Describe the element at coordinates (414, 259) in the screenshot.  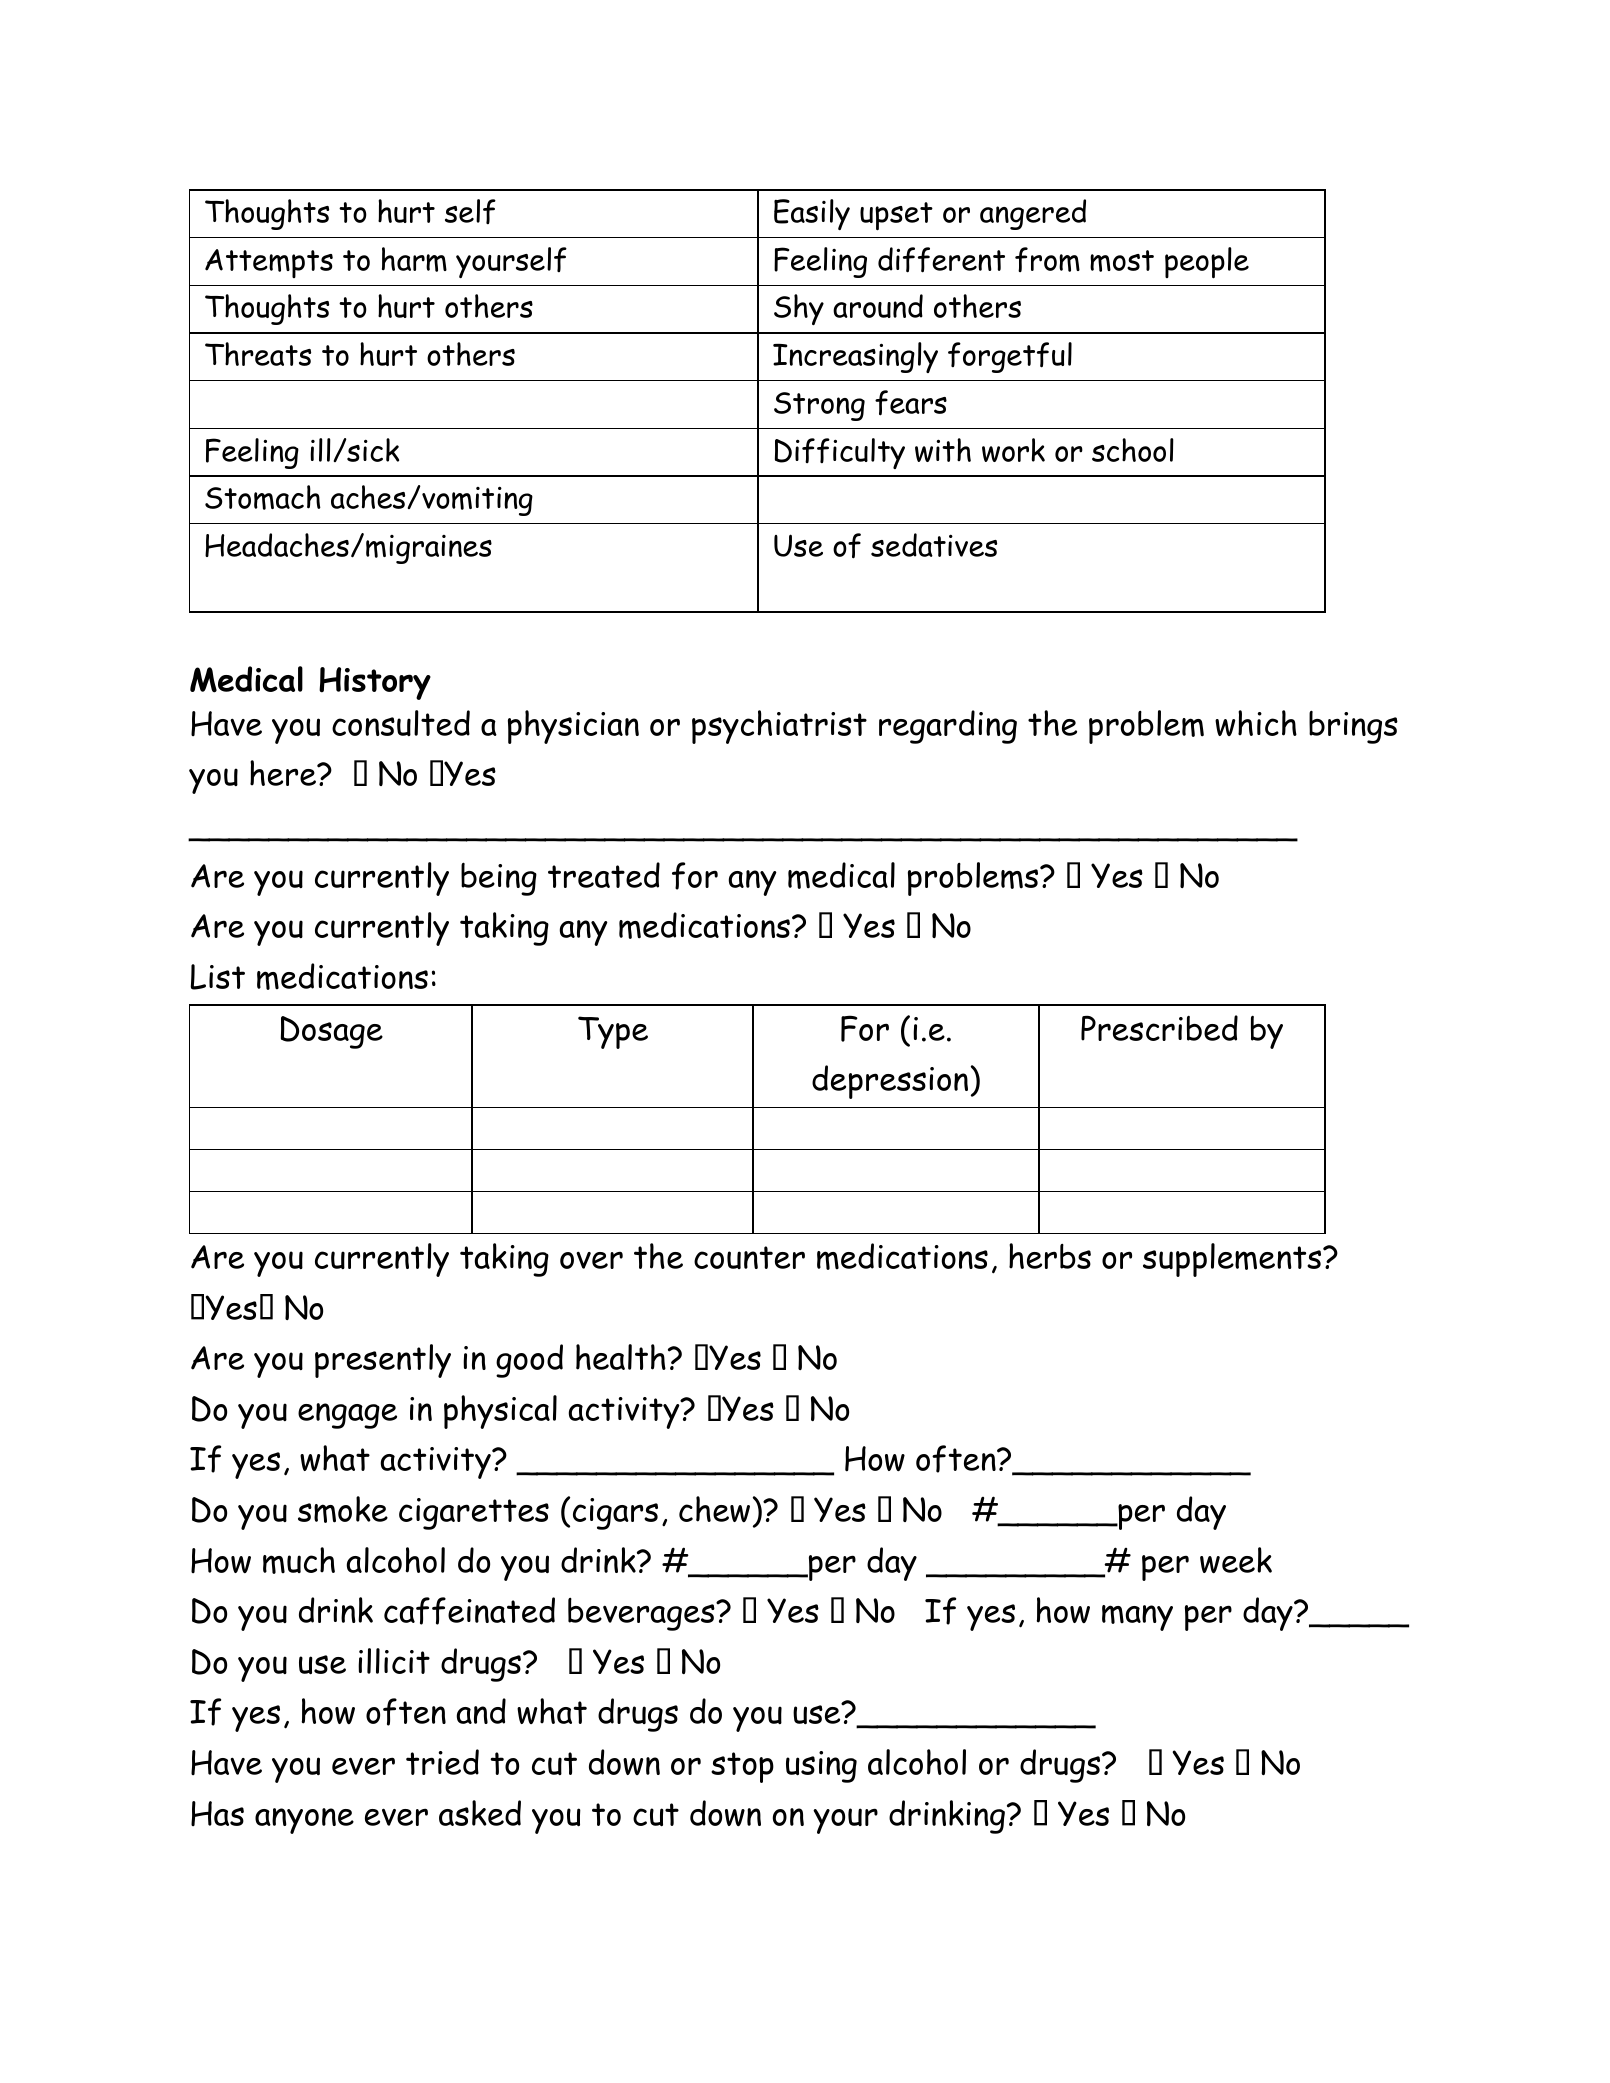
I see `harm` at that location.
